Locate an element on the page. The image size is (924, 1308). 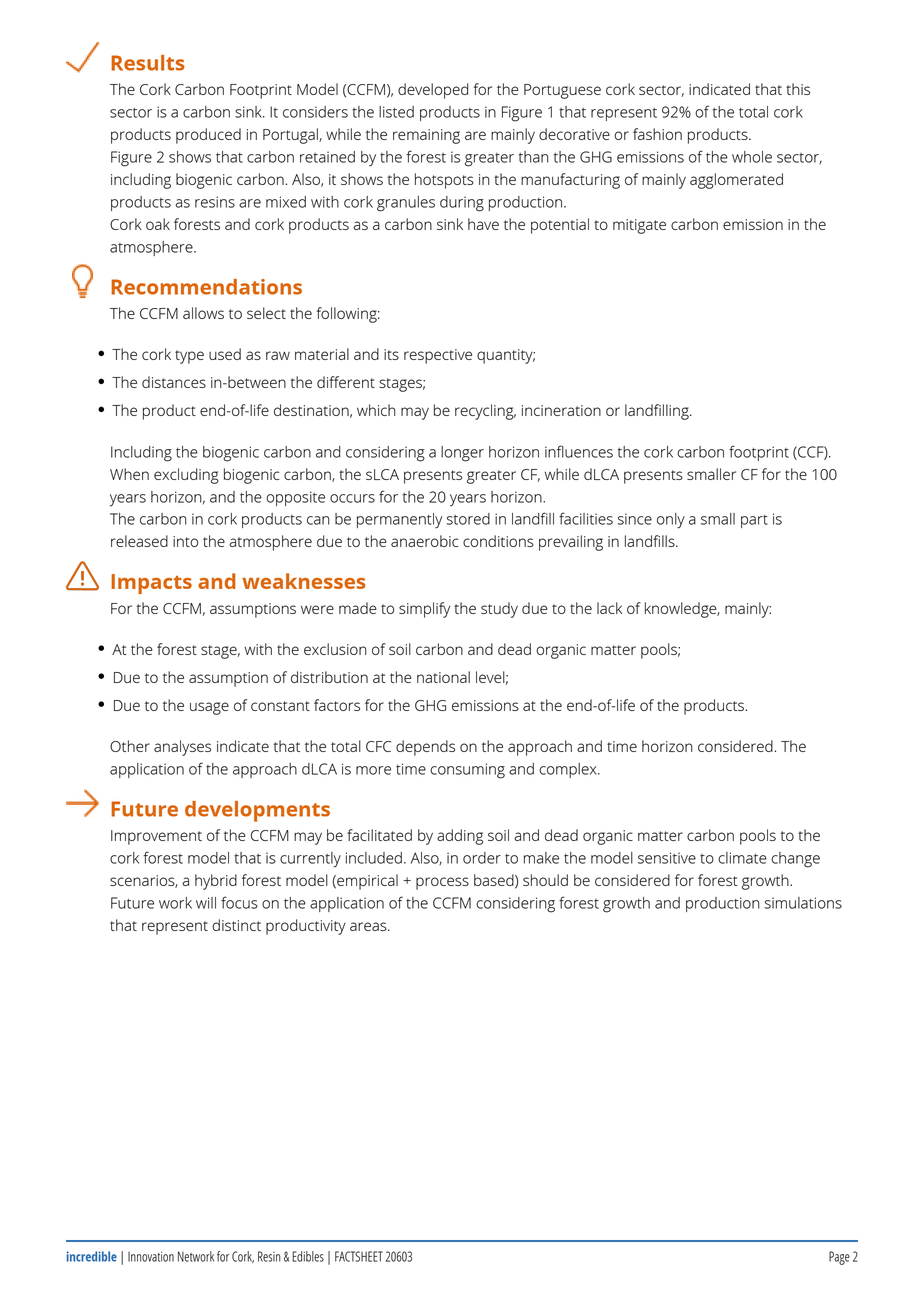
produced is located at coordinates (208, 136).
